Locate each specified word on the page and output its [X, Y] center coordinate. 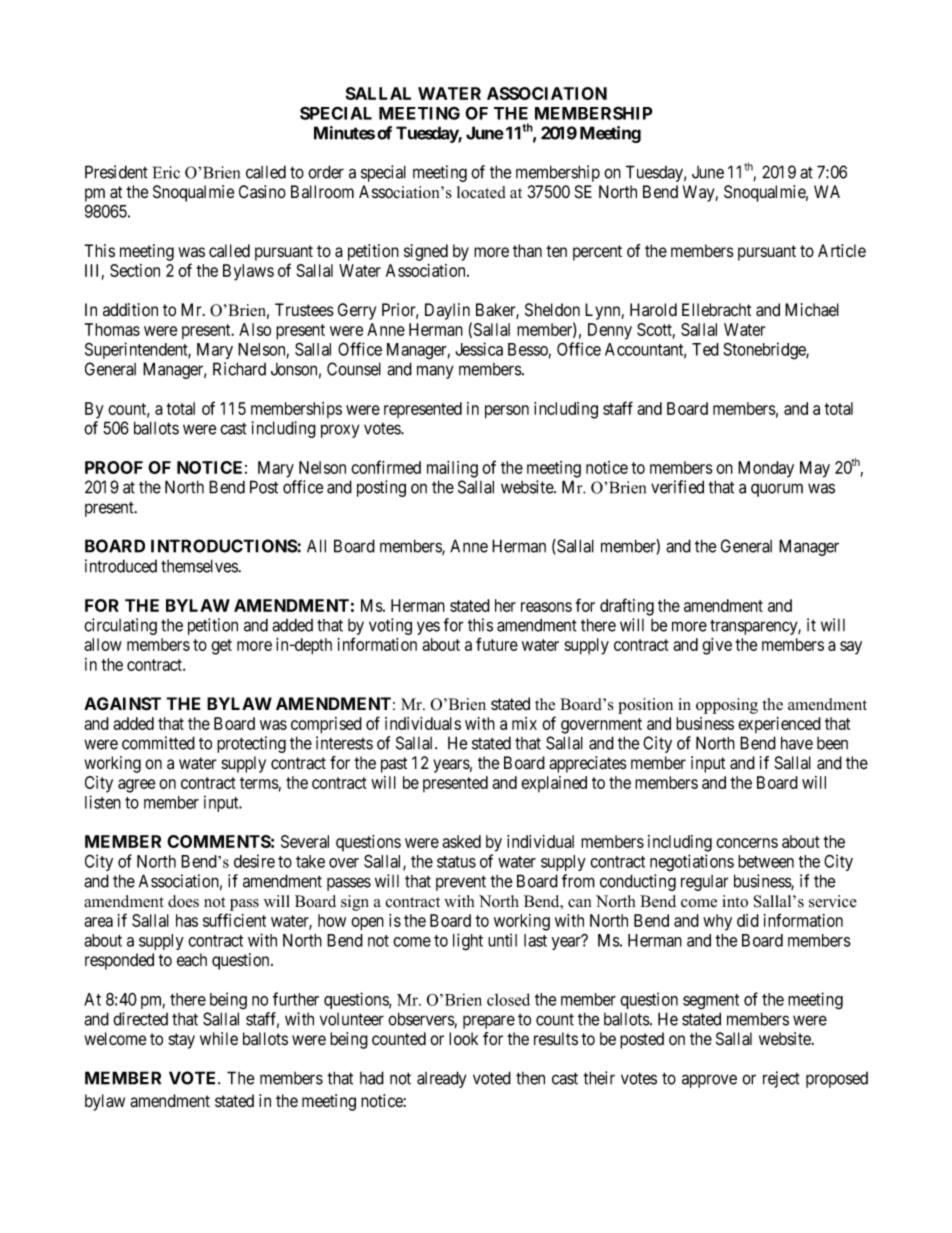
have [797, 743]
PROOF [114, 467]
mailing [452, 469]
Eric [166, 172]
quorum [777, 490]
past [394, 765]
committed [158, 743]
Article [842, 251]
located [481, 192]
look [463, 1039]
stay [181, 1041]
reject [781, 1079]
